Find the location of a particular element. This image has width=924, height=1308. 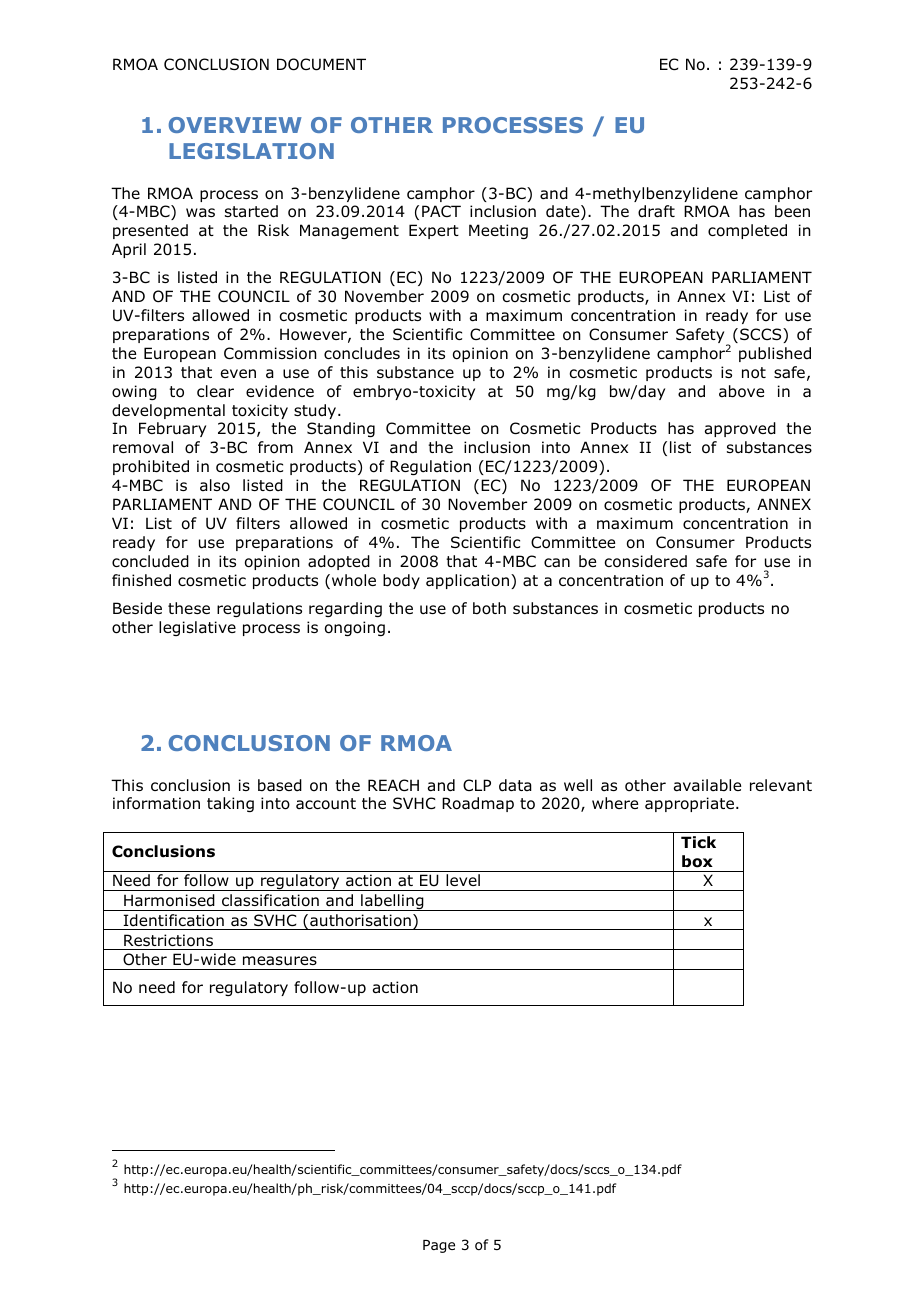

taking is located at coordinates (230, 804).
